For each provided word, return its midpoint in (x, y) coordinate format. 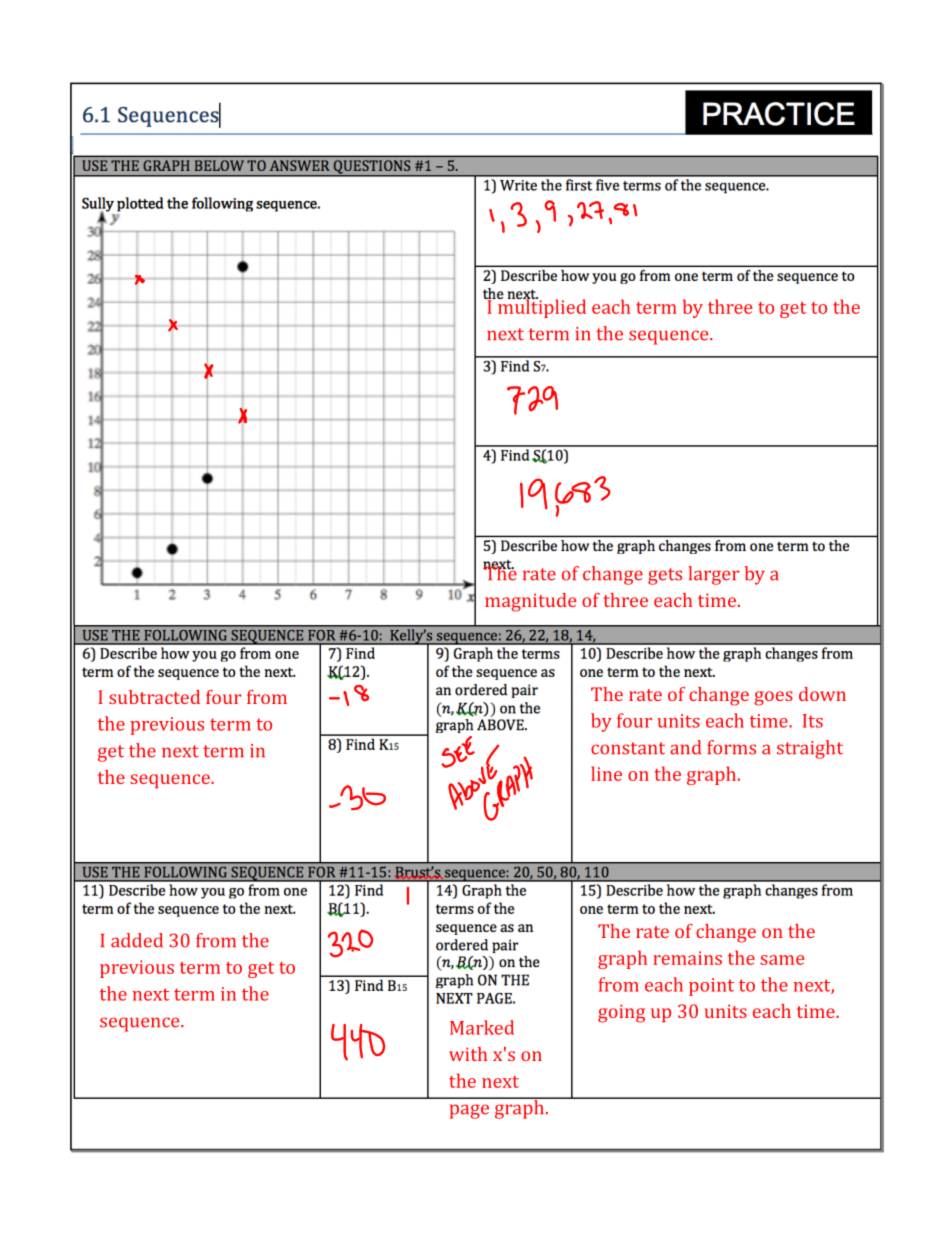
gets (665, 576)
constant (628, 748)
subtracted (154, 697)
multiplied (541, 307)
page (469, 1111)
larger (713, 575)
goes (773, 698)
